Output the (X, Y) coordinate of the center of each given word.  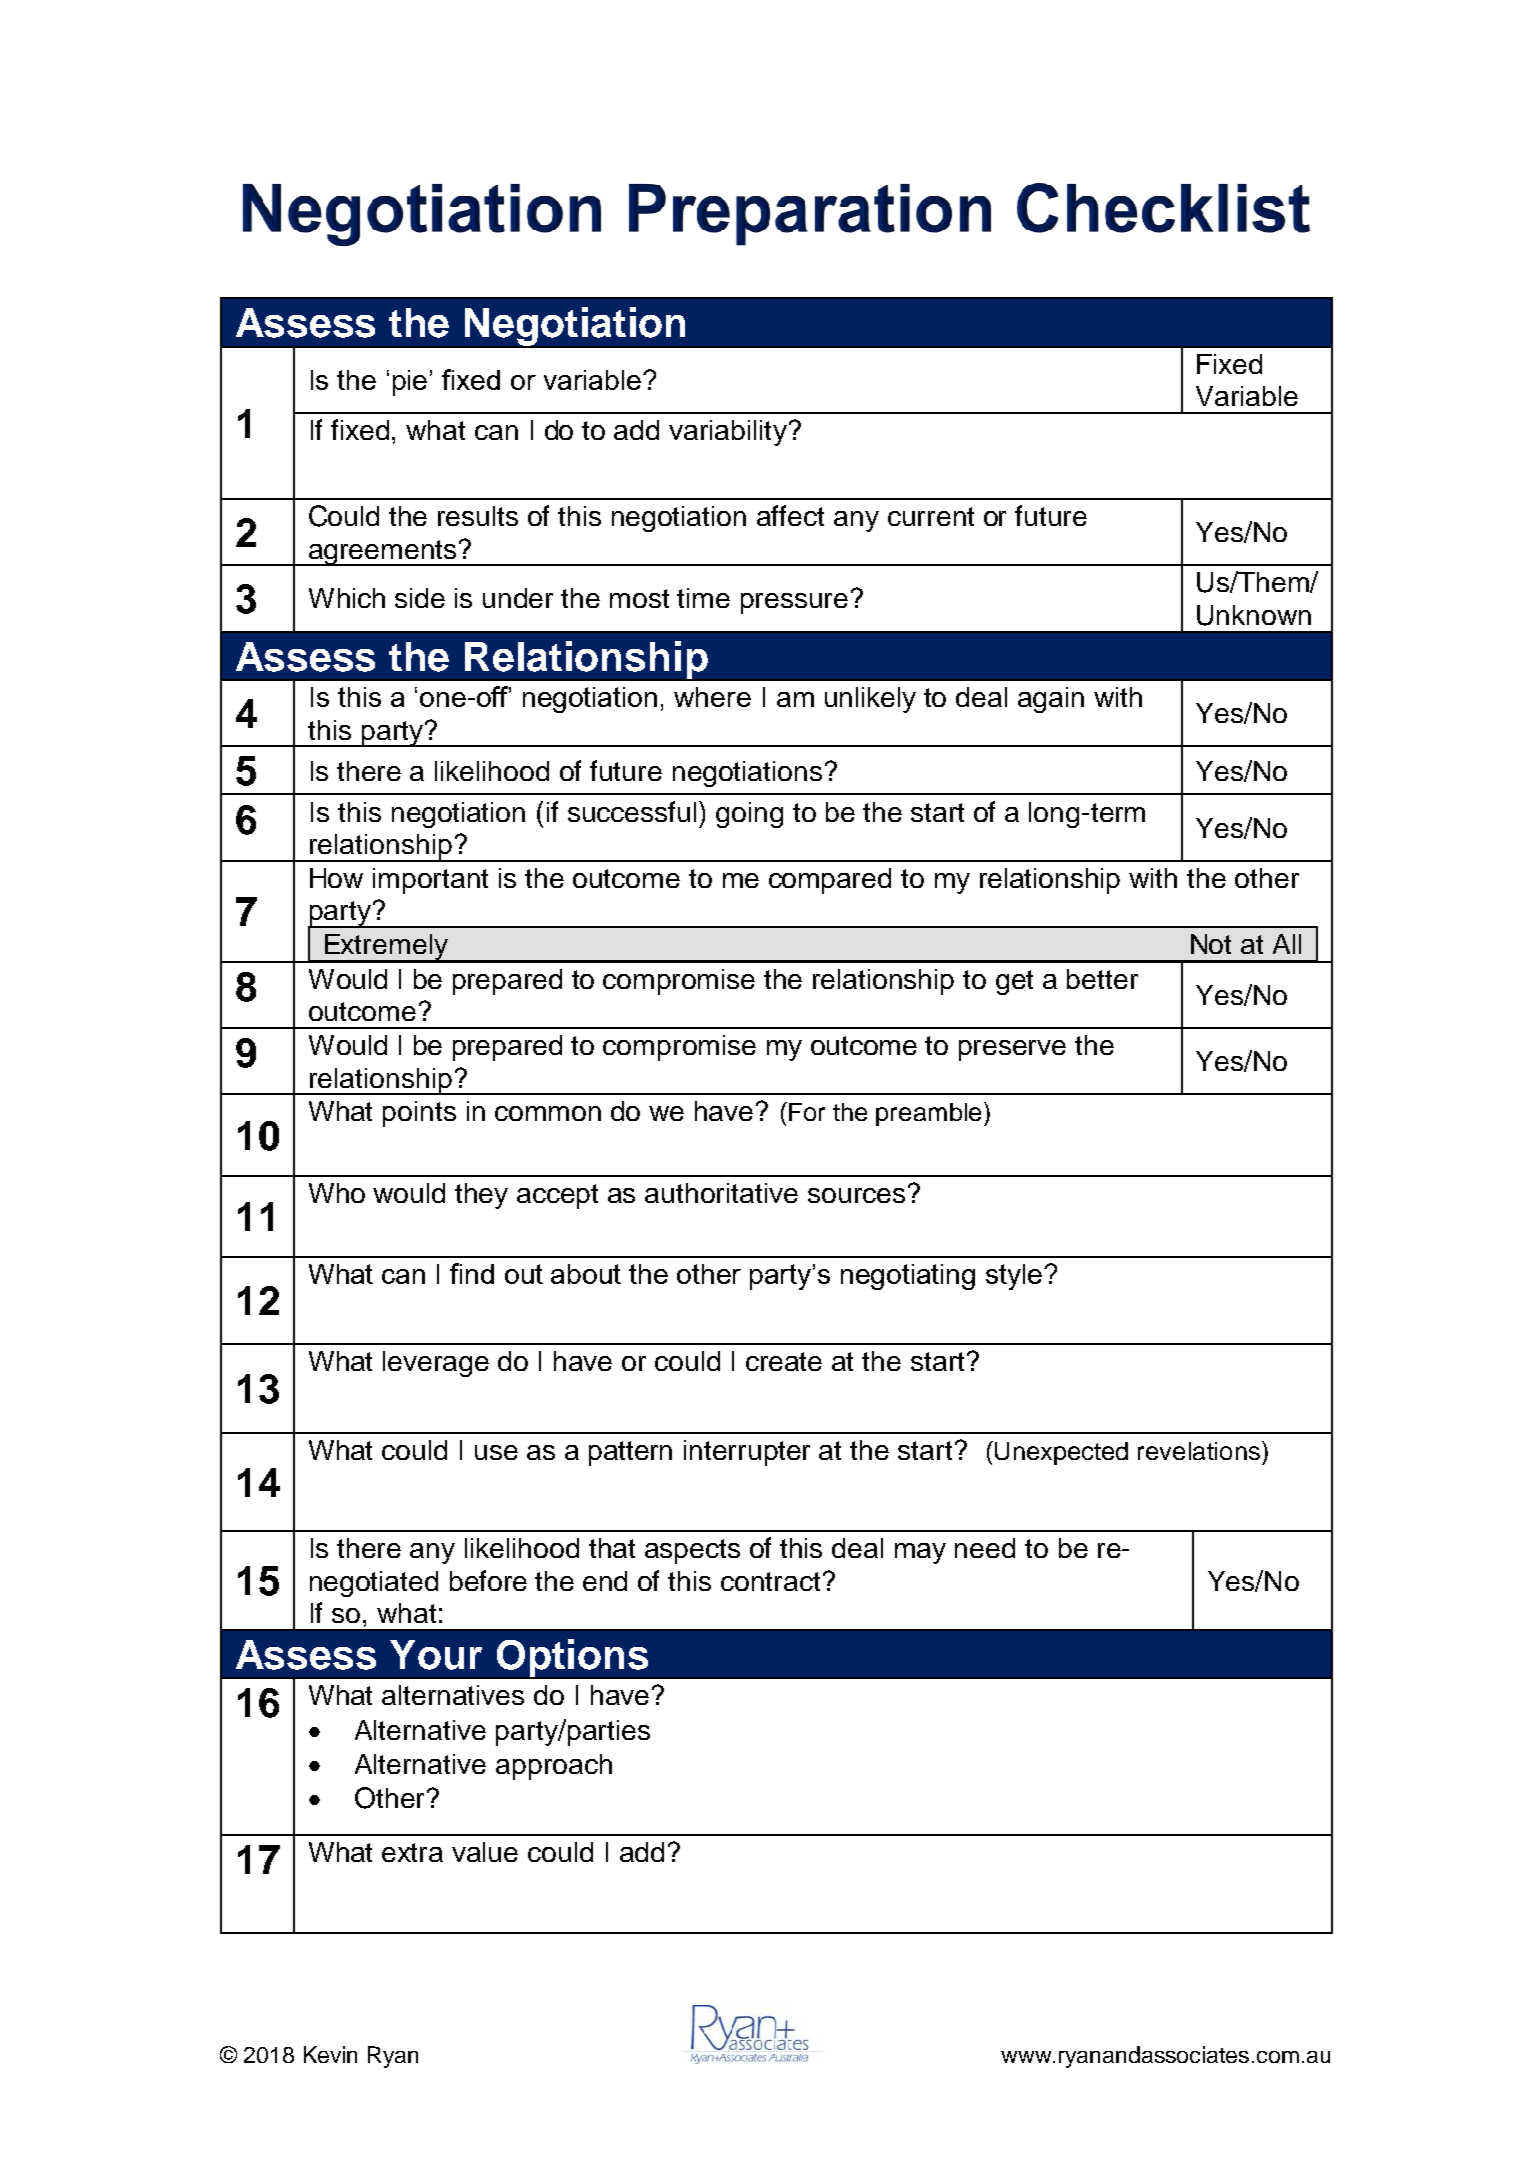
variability (728, 433)
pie (410, 383)
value (485, 1852)
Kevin (330, 2054)
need (985, 1548)
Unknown (1254, 615)
